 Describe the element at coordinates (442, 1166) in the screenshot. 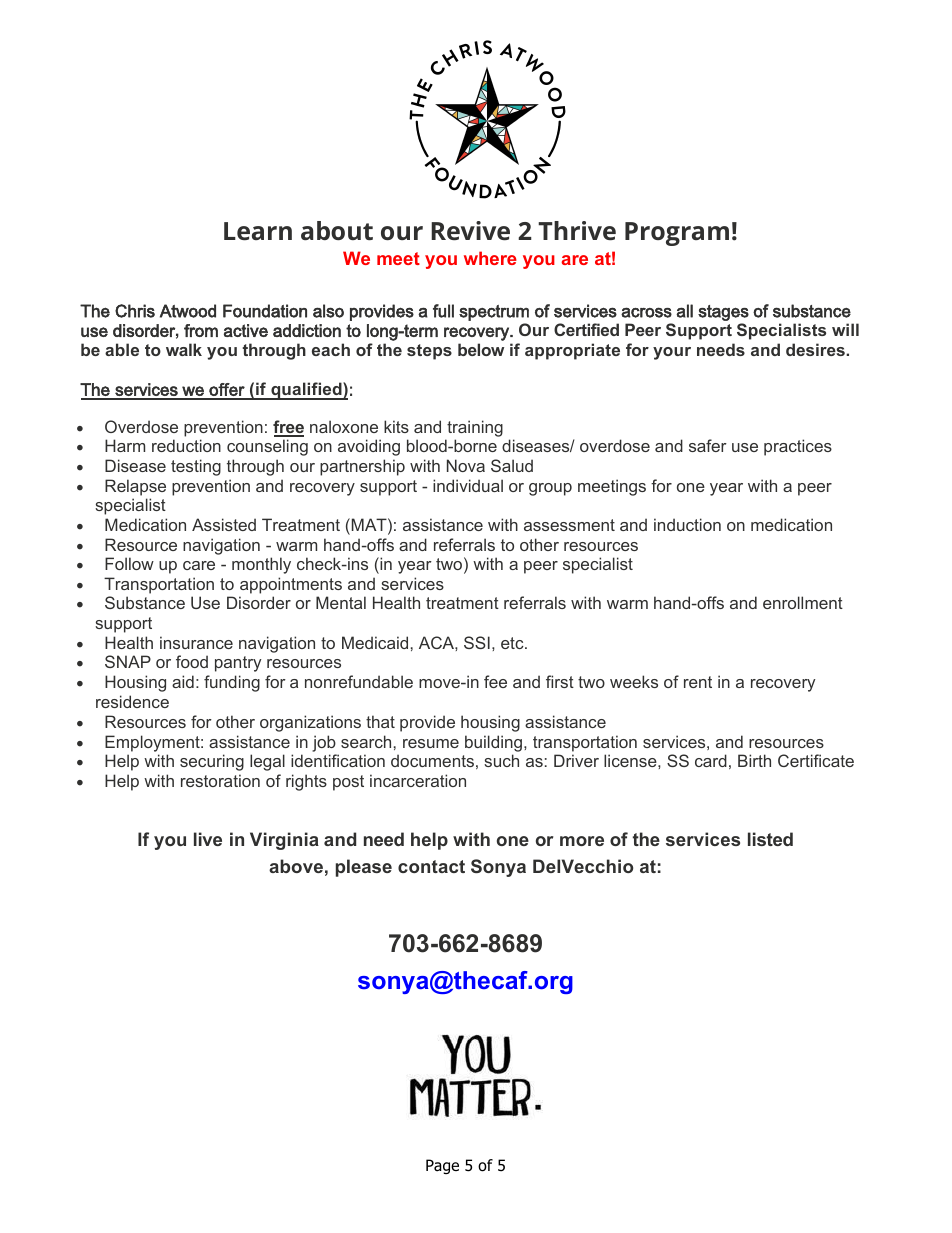

I see `Page` at that location.
